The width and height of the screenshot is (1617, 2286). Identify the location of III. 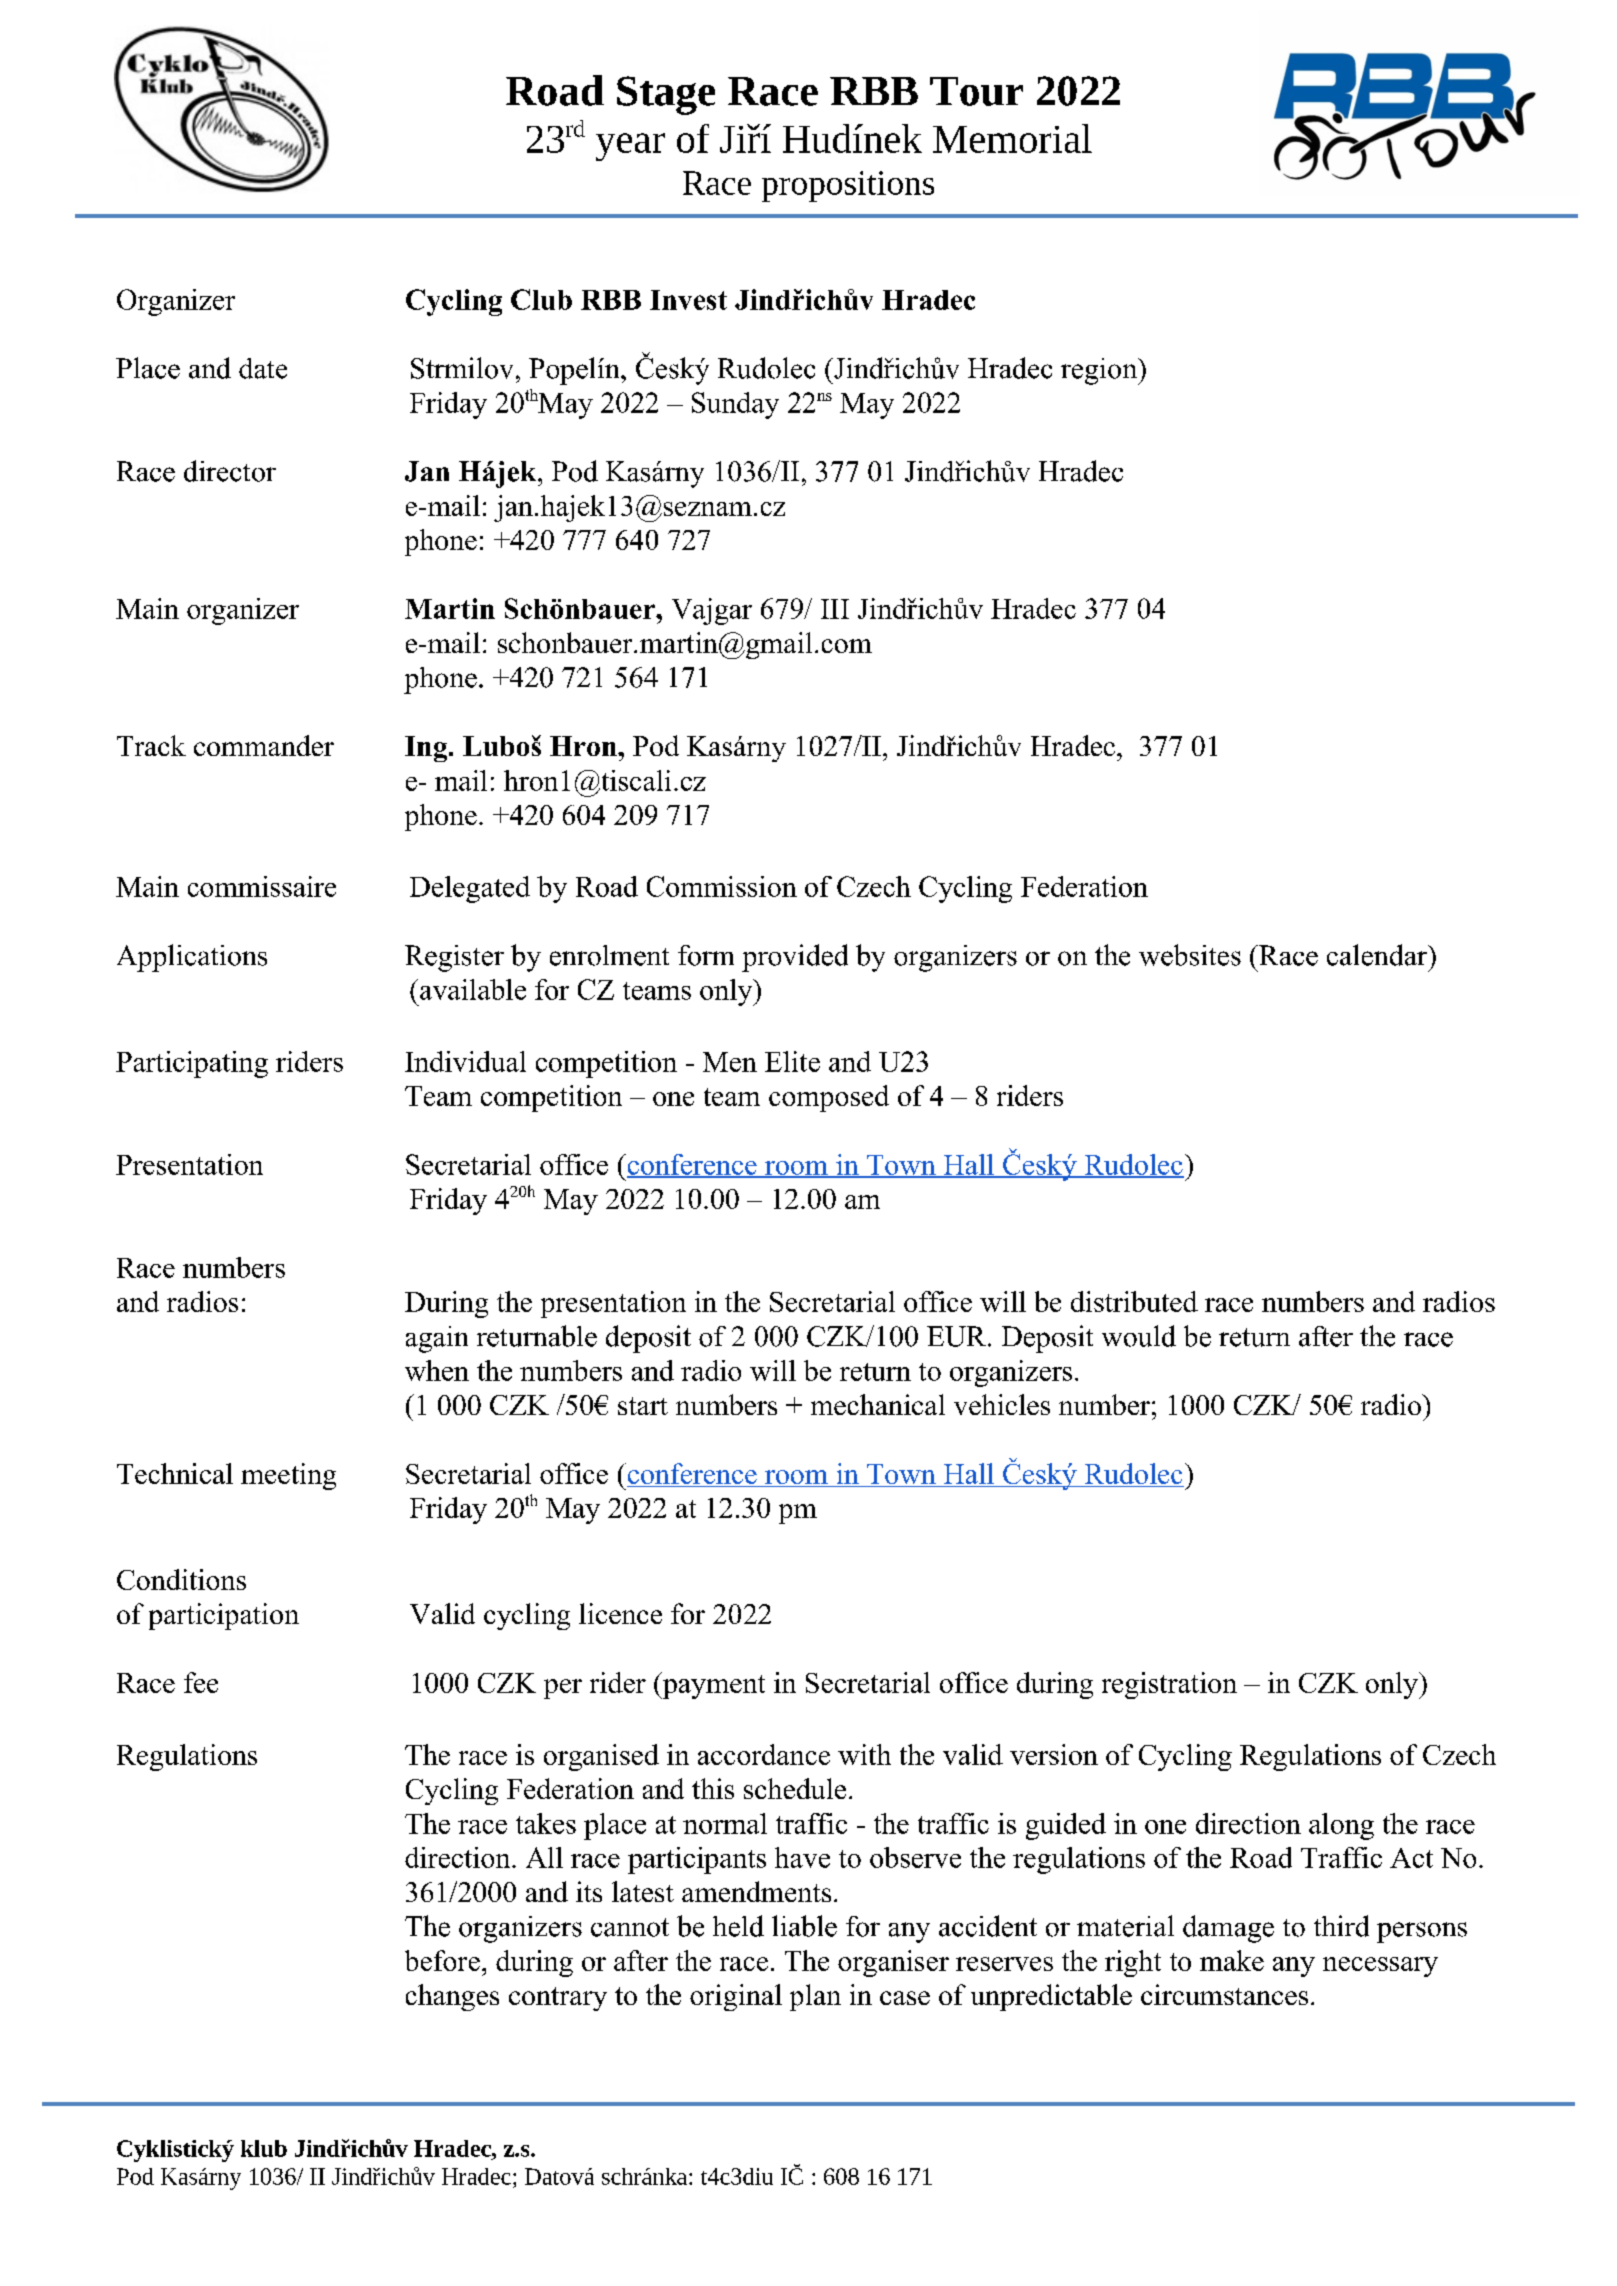
(835, 609).
